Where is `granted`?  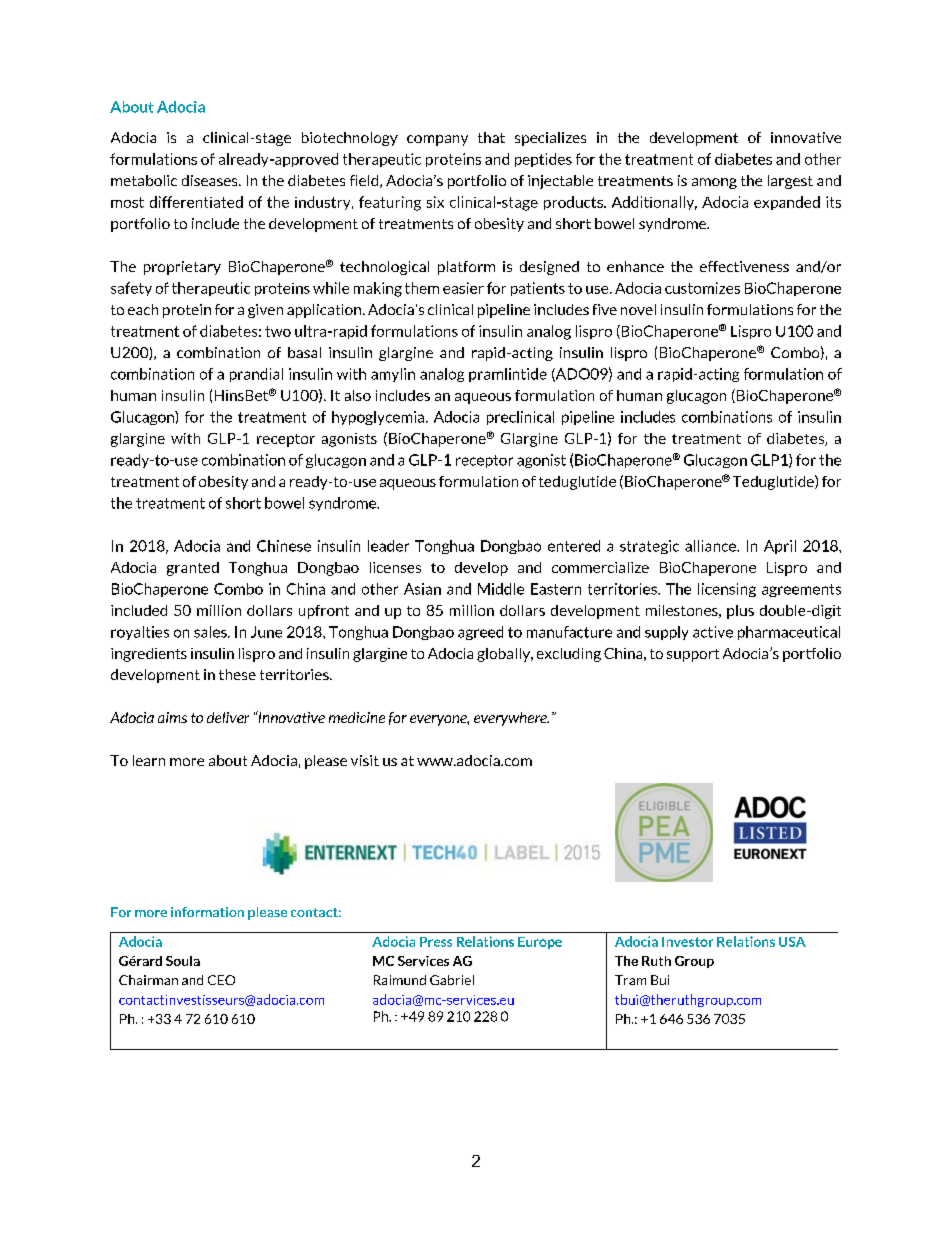
granted is located at coordinates (193, 569).
